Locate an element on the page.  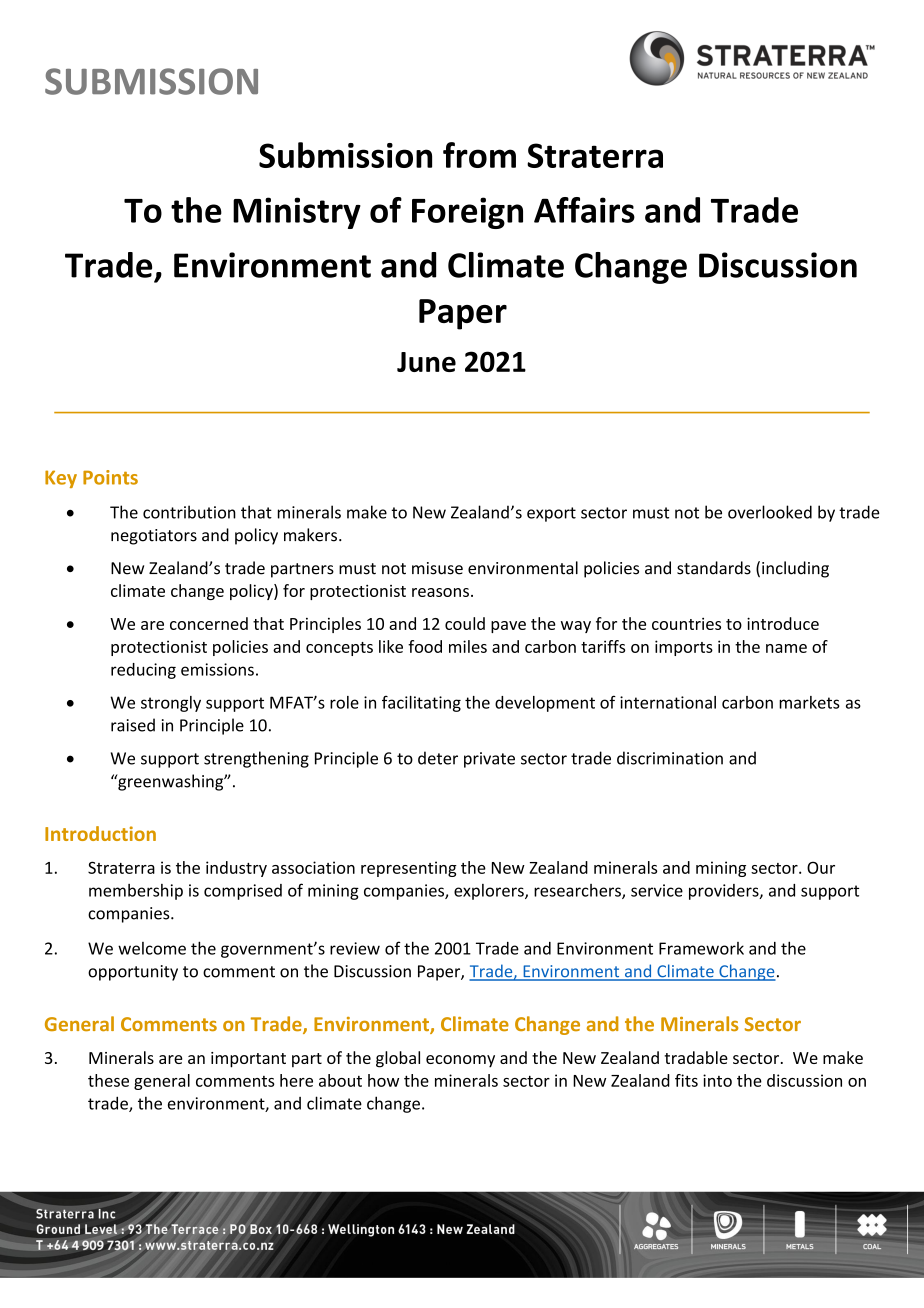
tradable is located at coordinates (696, 1057).
